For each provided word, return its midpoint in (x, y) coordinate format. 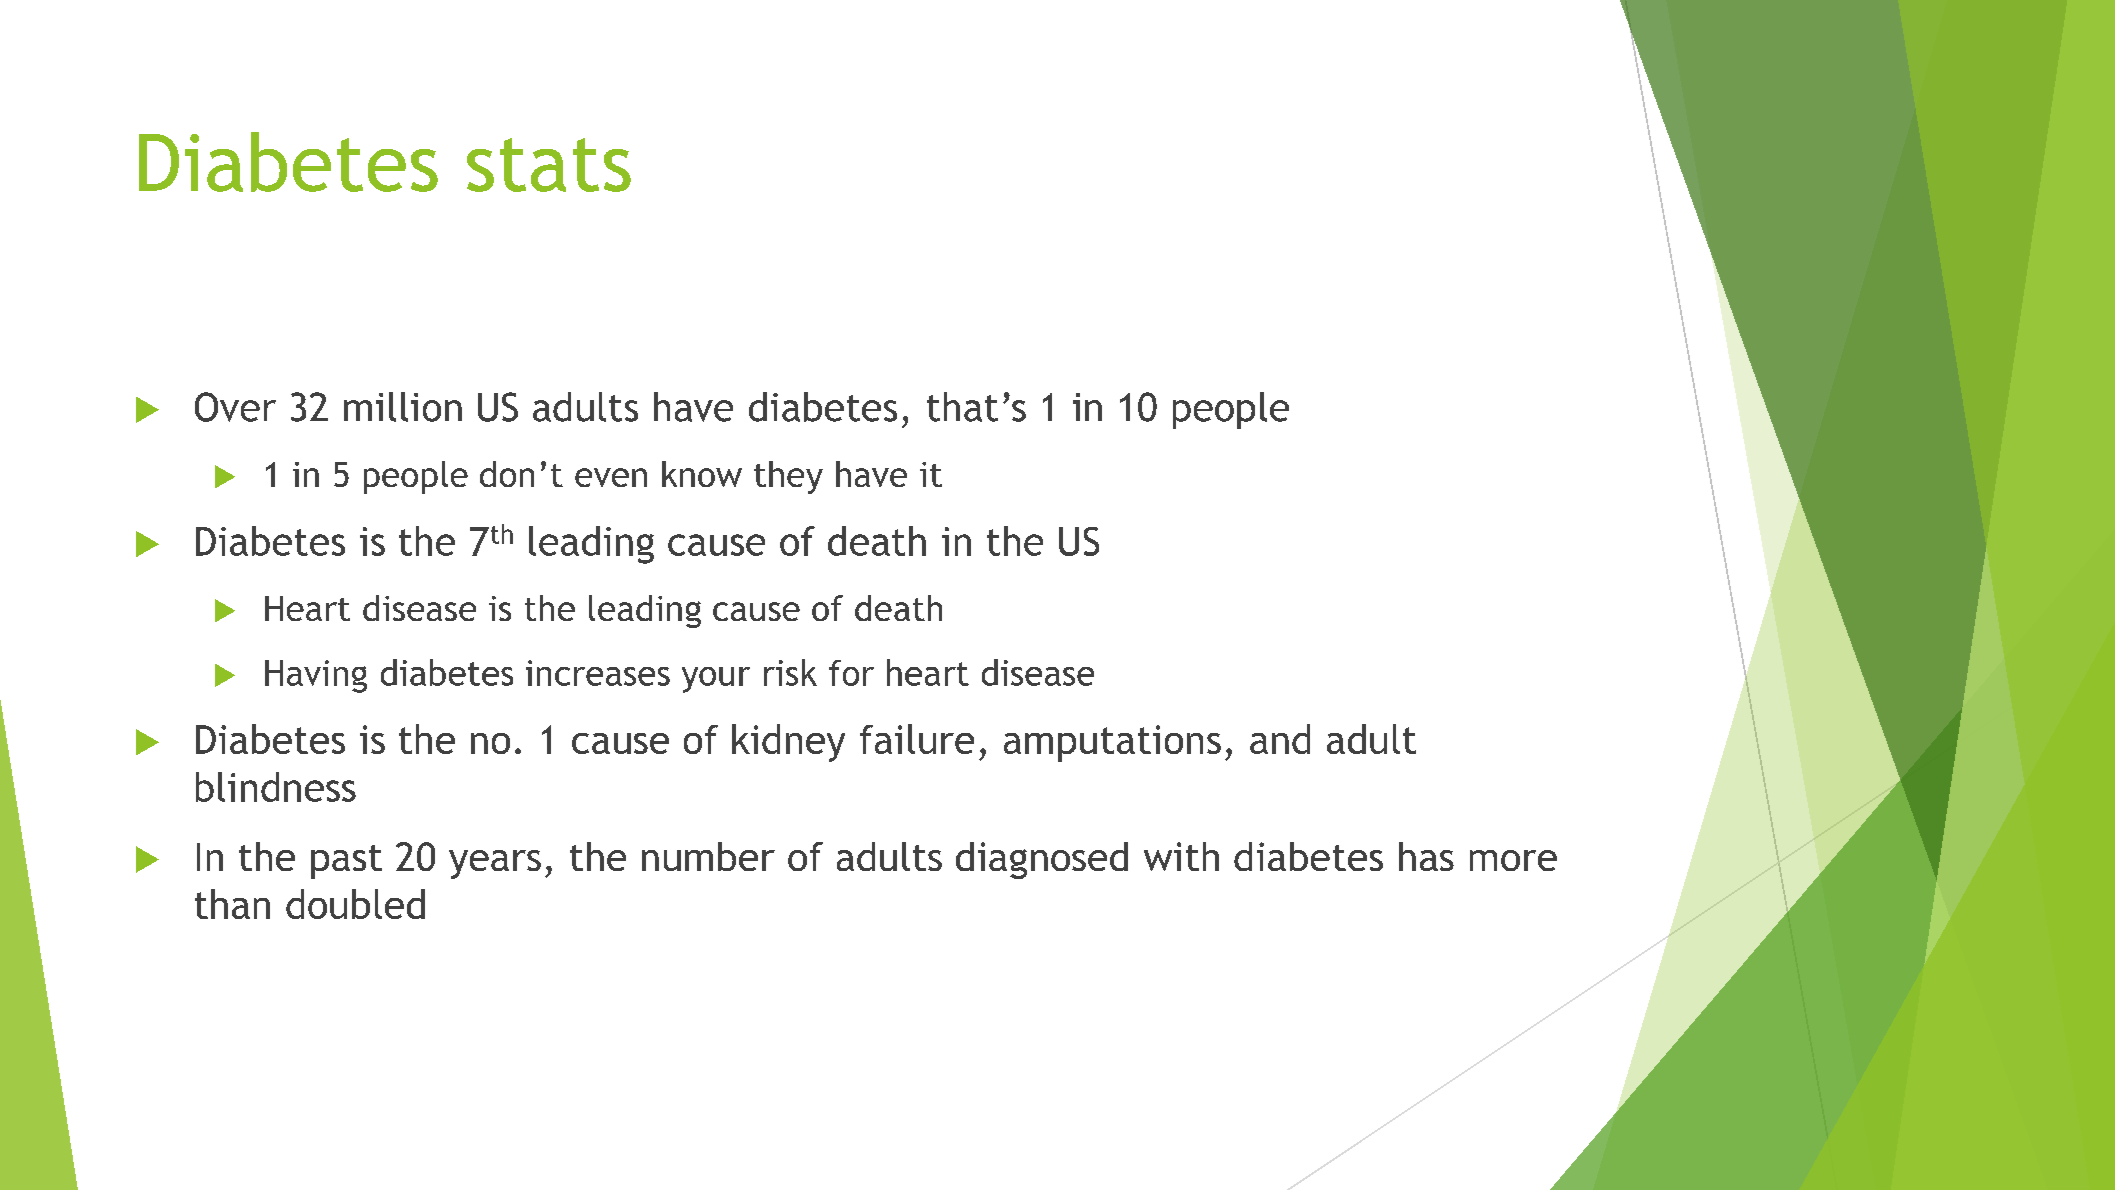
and (1280, 739)
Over (235, 407)
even (611, 477)
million (403, 407)
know (702, 474)
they (788, 477)
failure (917, 739)
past (346, 862)
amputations (1112, 743)
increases (598, 673)
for (851, 673)
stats (549, 165)
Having (316, 676)
